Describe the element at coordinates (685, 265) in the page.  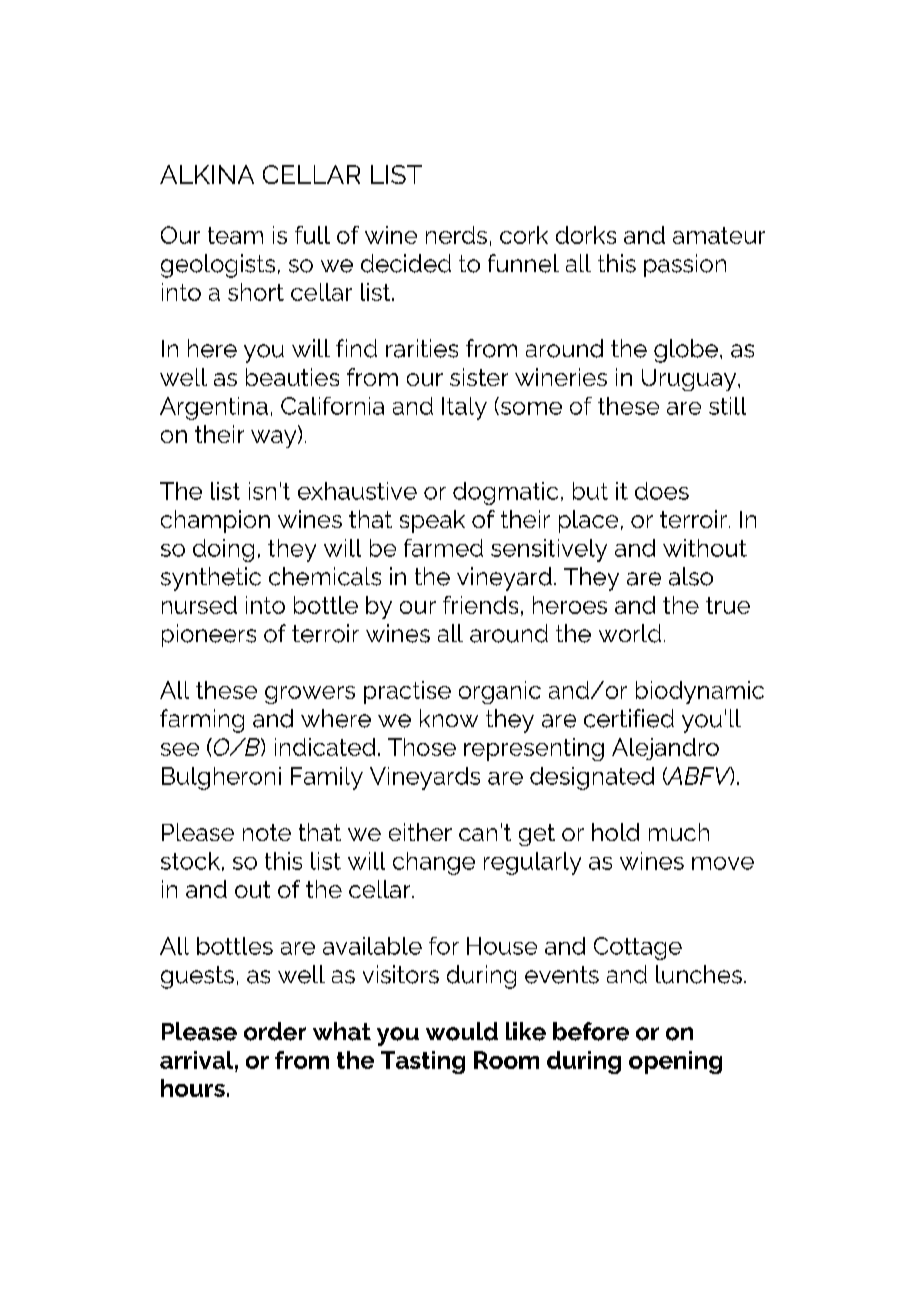
I see `passion` at that location.
